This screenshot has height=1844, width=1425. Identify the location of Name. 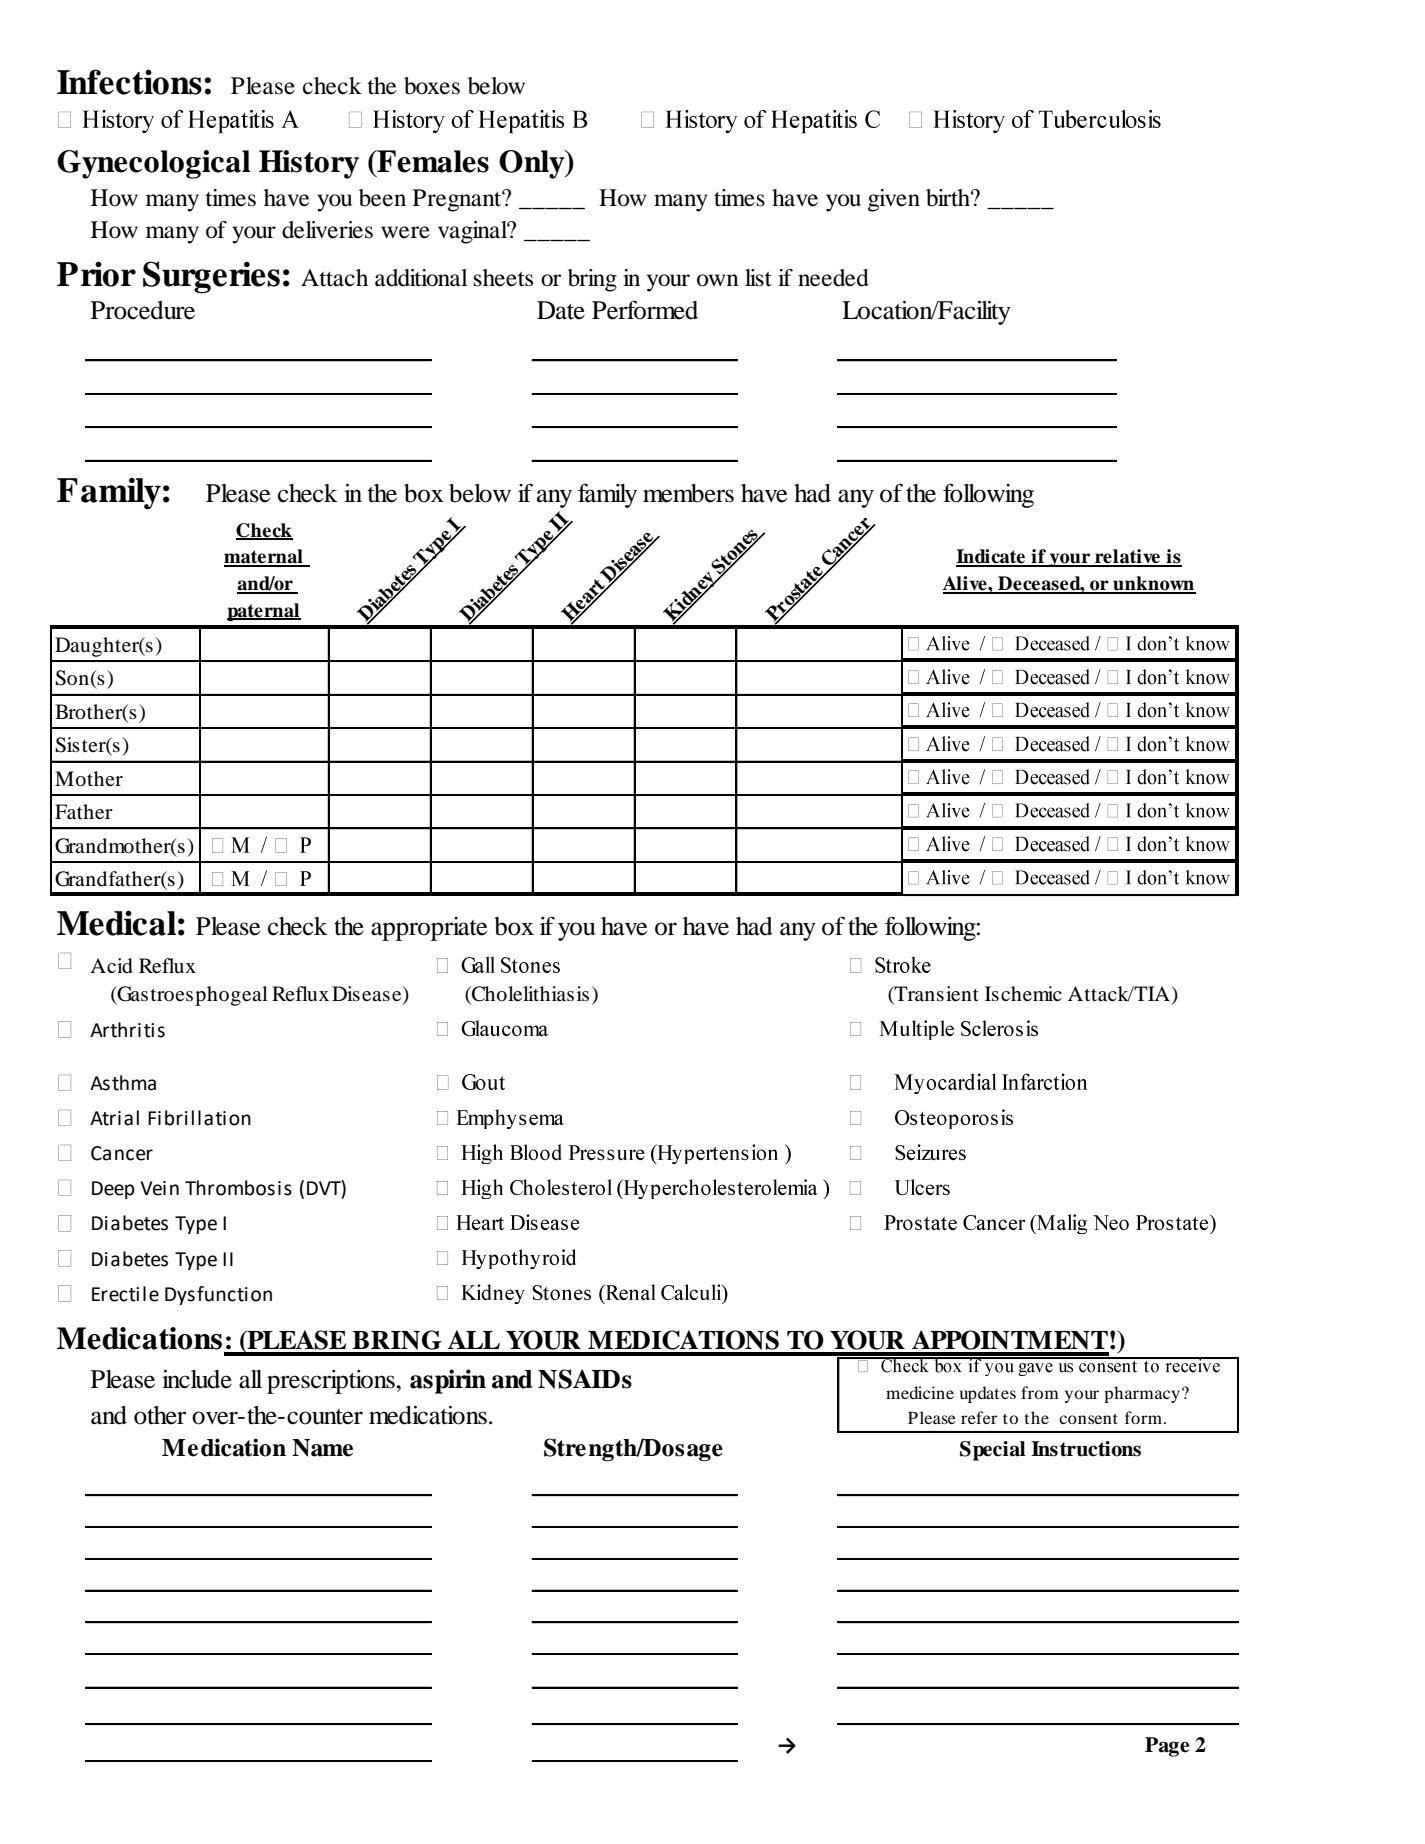
(322, 1448).
